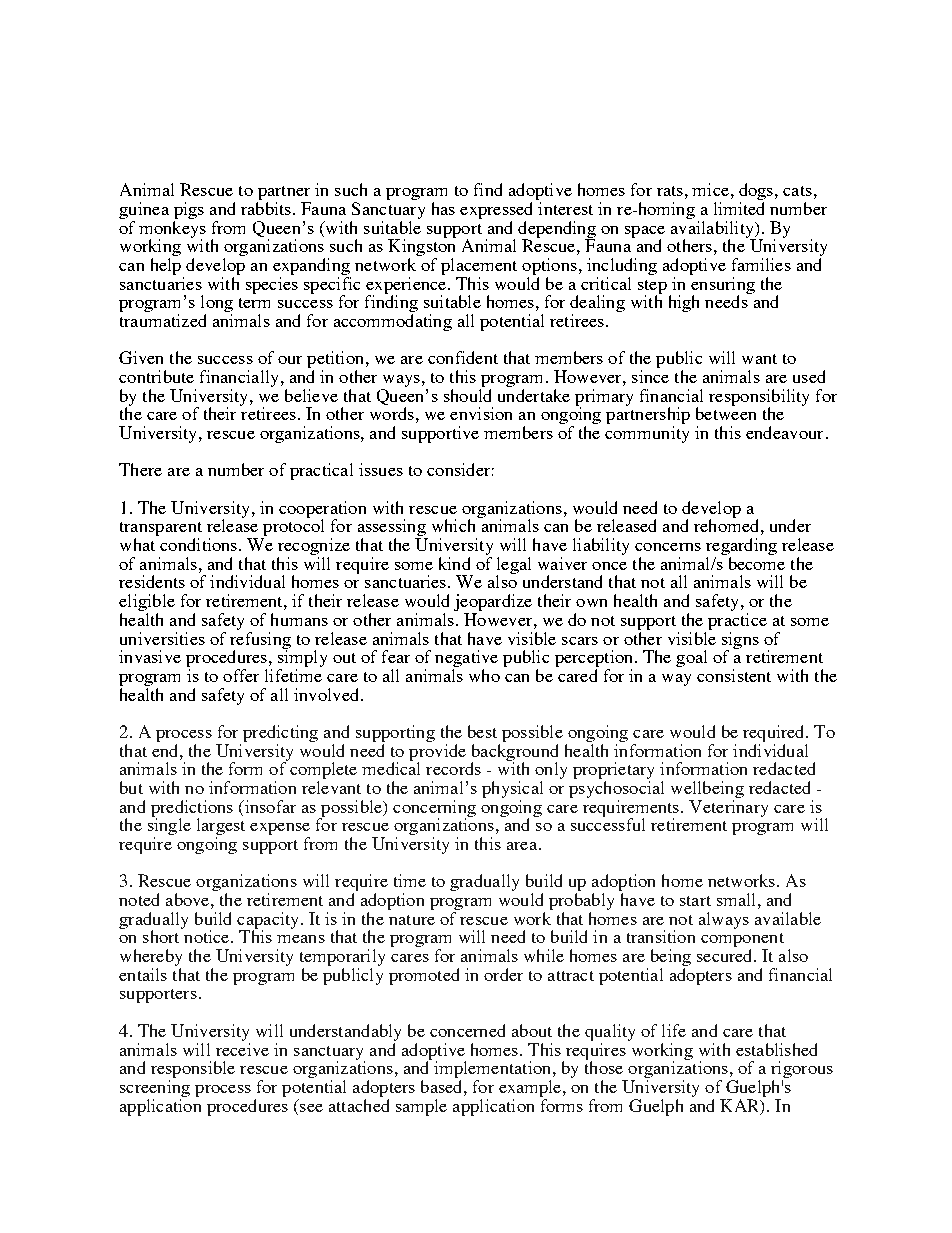  I want to click on pigs, so click(189, 210).
